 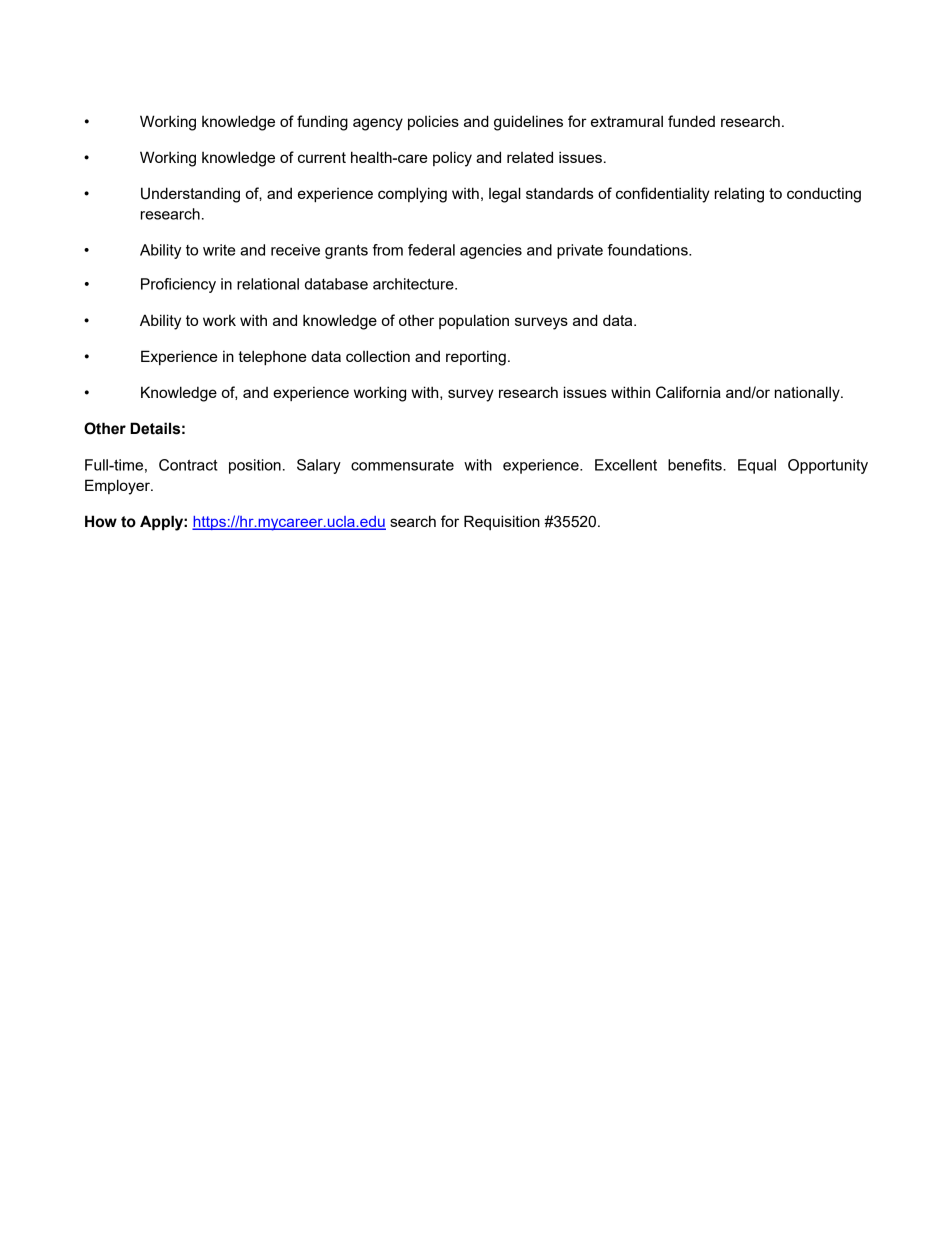 I want to click on write, so click(x=219, y=250).
